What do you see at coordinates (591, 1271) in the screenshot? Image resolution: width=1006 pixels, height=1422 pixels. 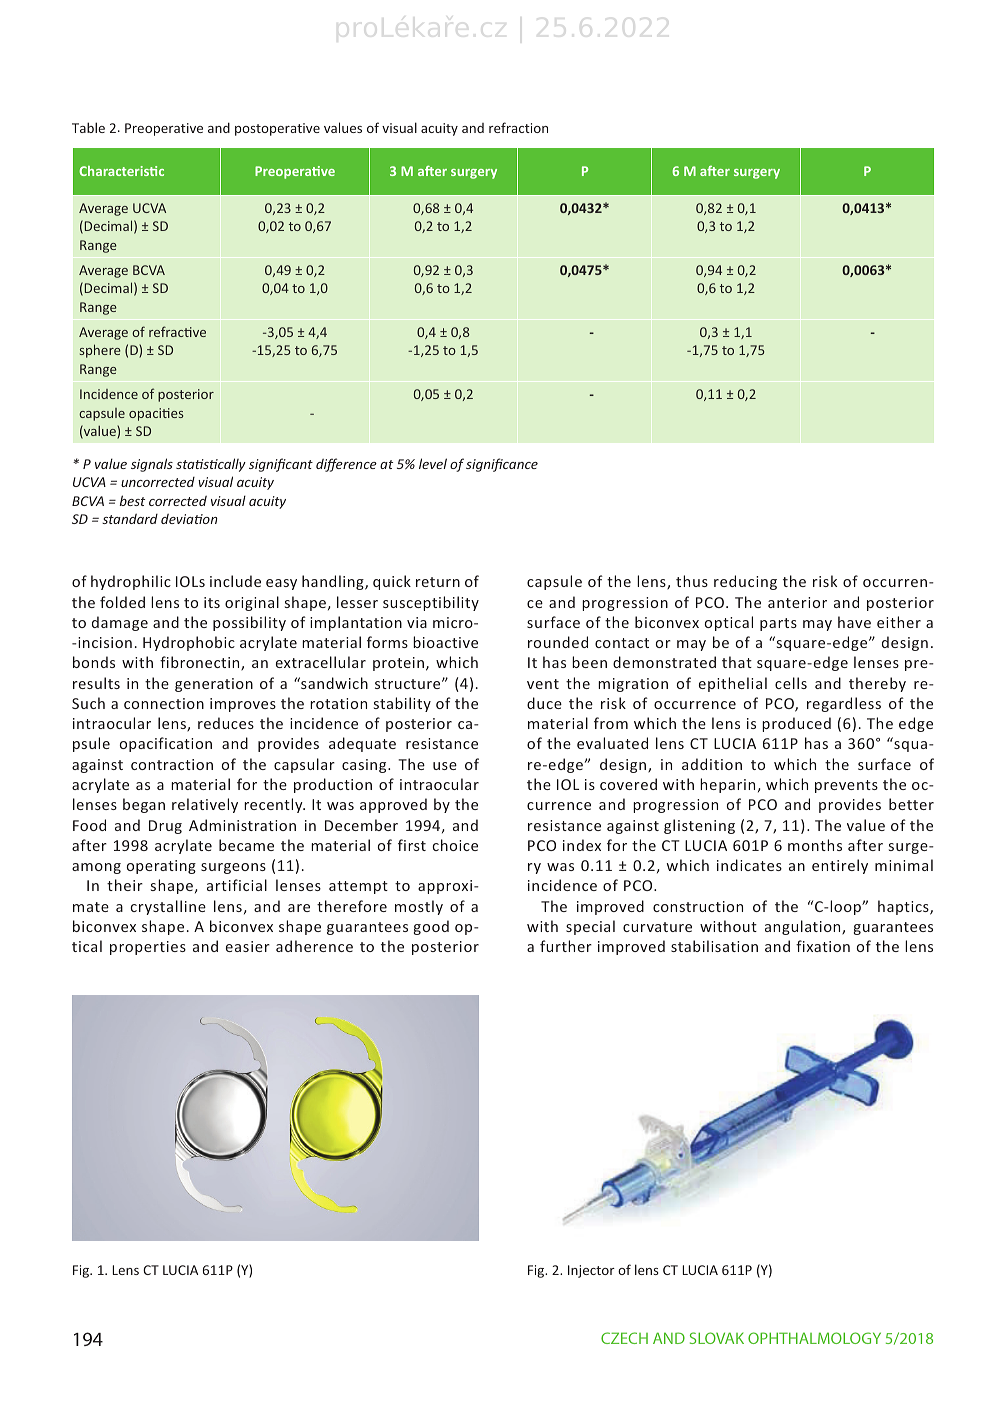 I see `Injector` at bounding box center [591, 1271].
